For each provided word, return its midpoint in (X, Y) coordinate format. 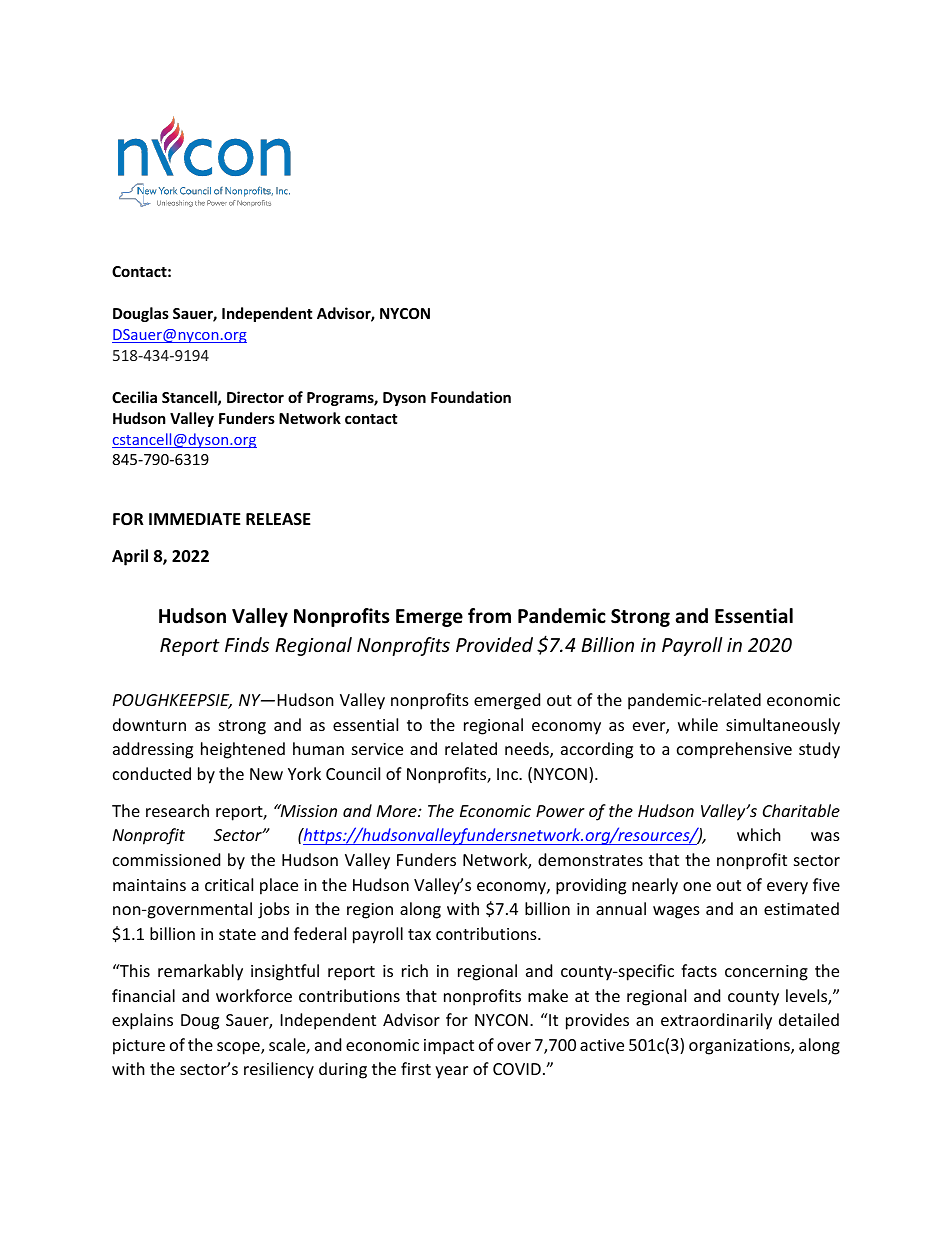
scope (239, 1048)
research (177, 810)
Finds (247, 644)
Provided (494, 644)
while (698, 724)
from (489, 616)
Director (255, 397)
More (398, 811)
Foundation (471, 397)
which (759, 834)
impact (449, 1047)
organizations (740, 1047)
